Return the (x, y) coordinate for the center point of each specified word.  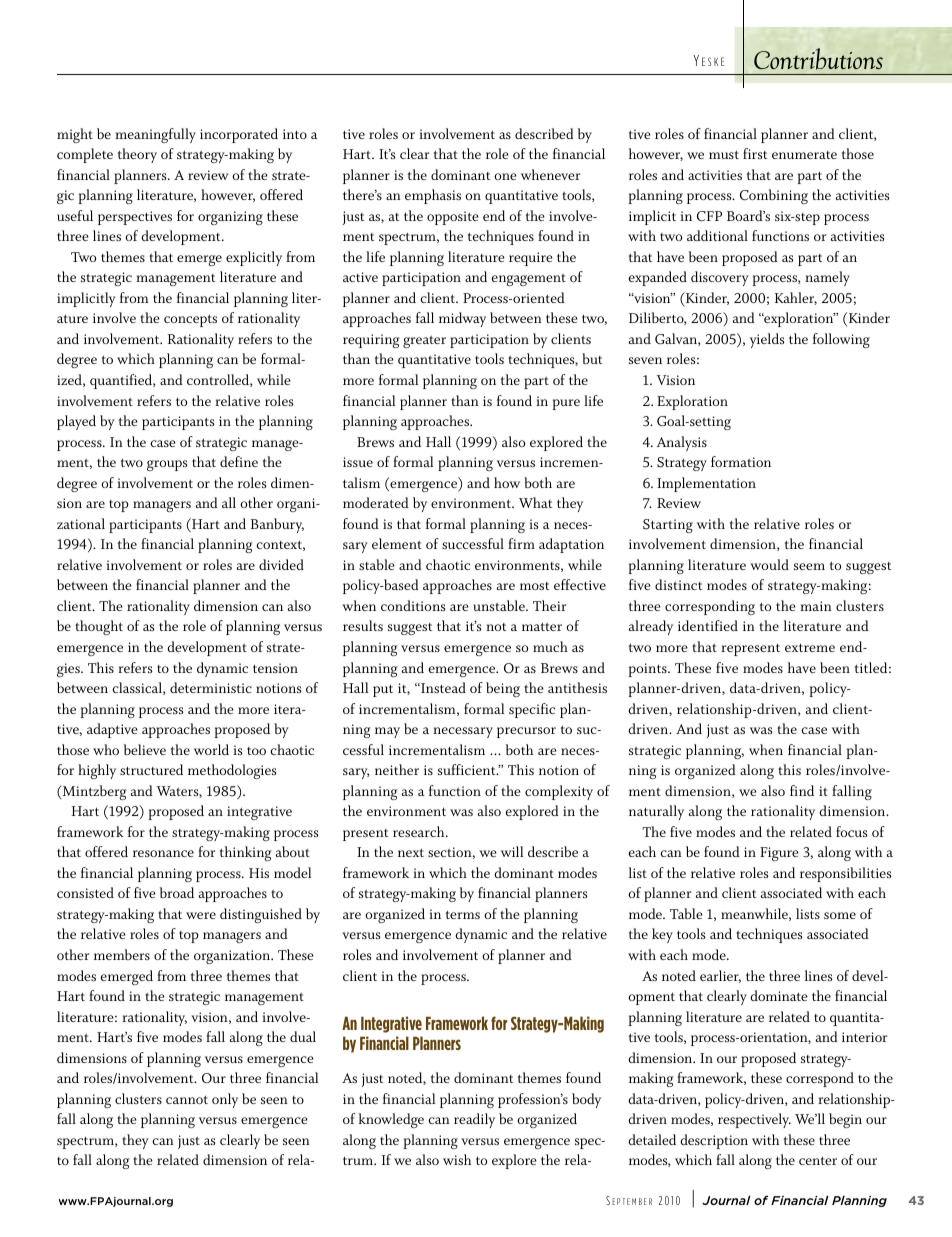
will (512, 851)
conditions (413, 605)
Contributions (818, 59)
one (505, 176)
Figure (779, 854)
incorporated (239, 135)
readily (474, 1120)
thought (99, 627)
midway (462, 319)
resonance (163, 853)
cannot (187, 1099)
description (714, 1141)
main (816, 606)
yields (767, 340)
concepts (190, 320)
